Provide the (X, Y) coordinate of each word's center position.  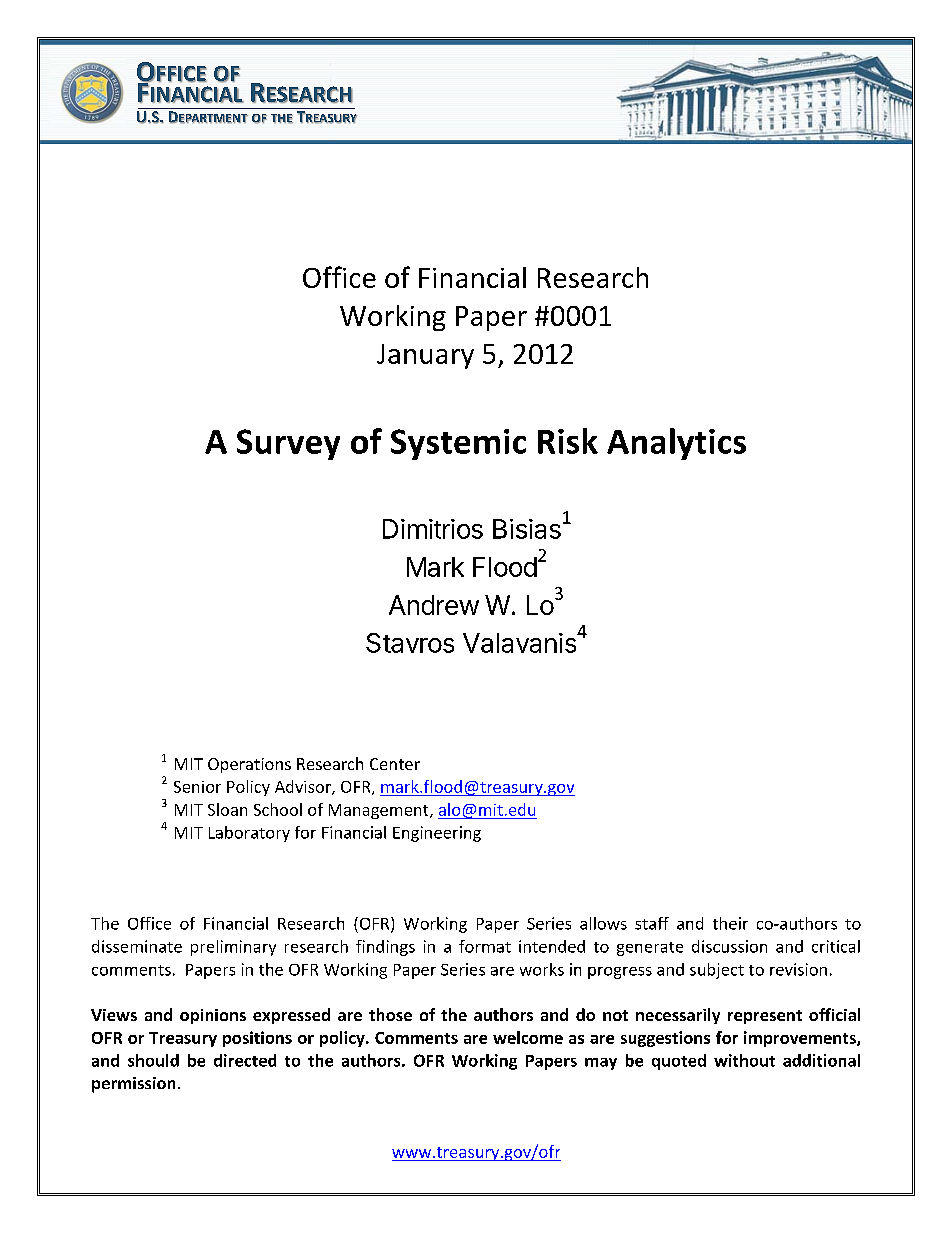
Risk (568, 441)
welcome (528, 1037)
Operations (249, 765)
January (425, 356)
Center (395, 764)
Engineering (437, 834)
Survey (288, 444)
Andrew (434, 605)
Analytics (676, 444)
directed (245, 1060)
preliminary (233, 948)
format (485, 946)
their (730, 923)
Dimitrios (433, 529)
